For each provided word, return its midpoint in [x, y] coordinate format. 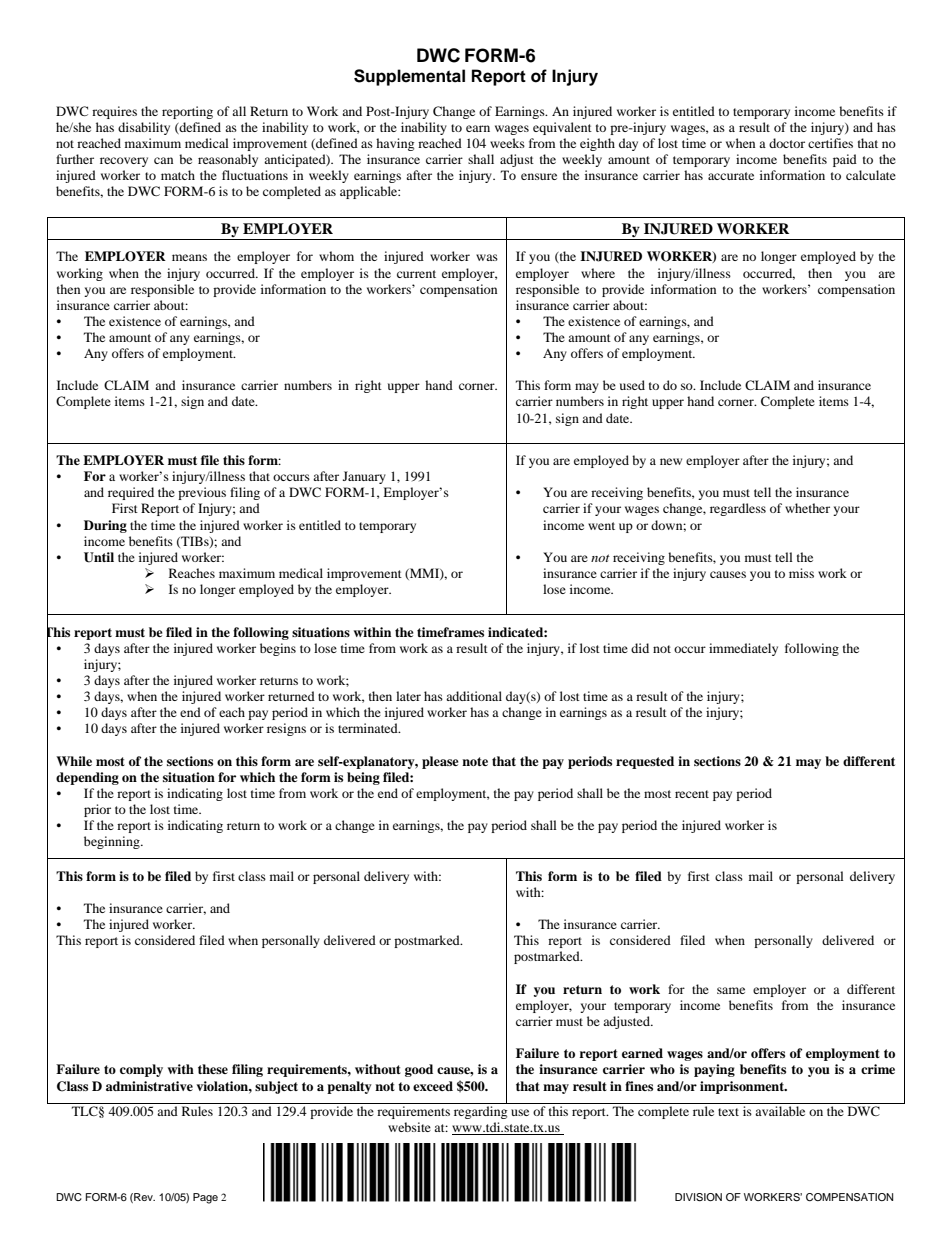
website [409, 1127]
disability [144, 128]
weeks [507, 143]
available [780, 1111]
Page [205, 1198]
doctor [787, 143]
